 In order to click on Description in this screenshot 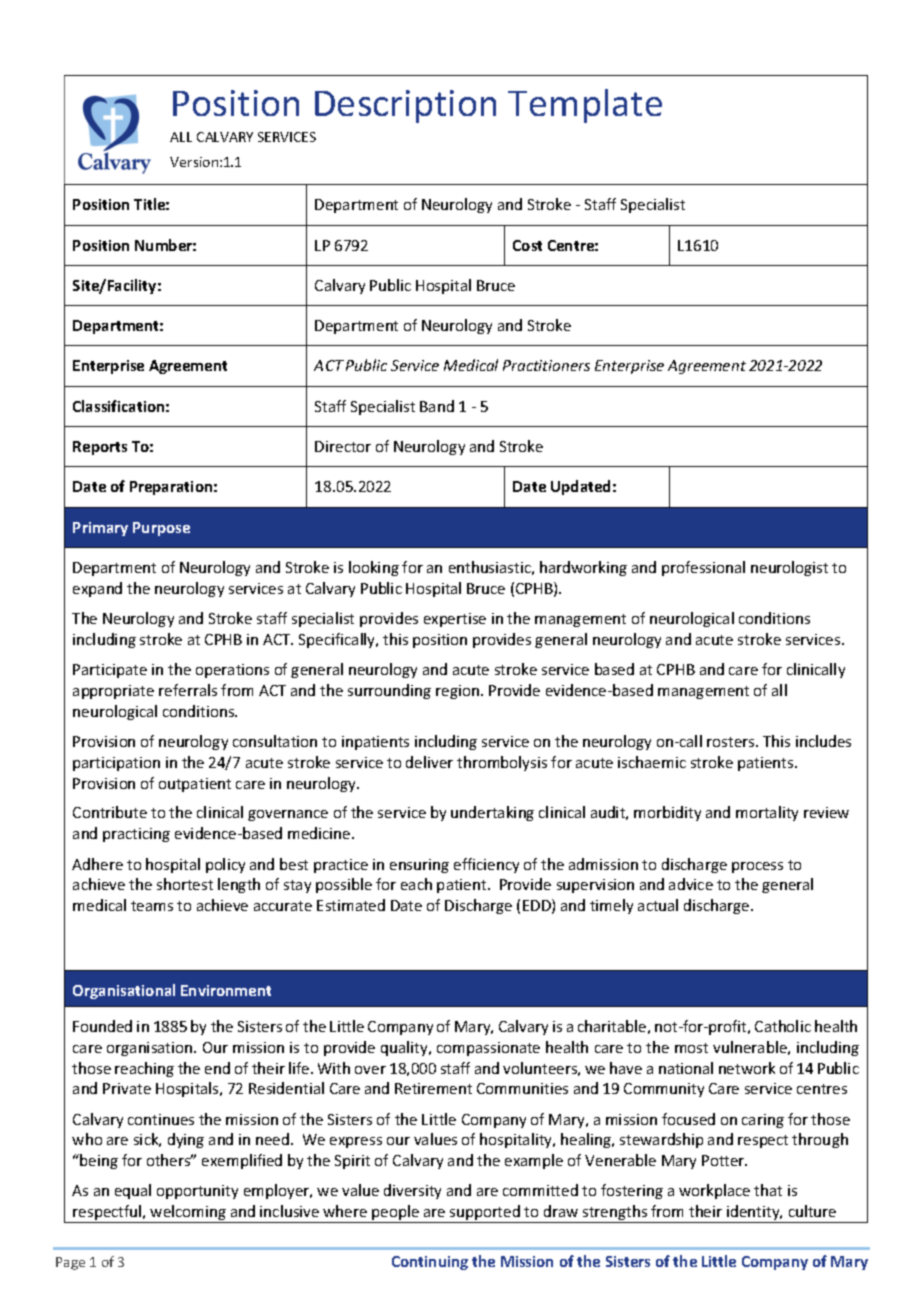, I will do `click(405, 106)`.
